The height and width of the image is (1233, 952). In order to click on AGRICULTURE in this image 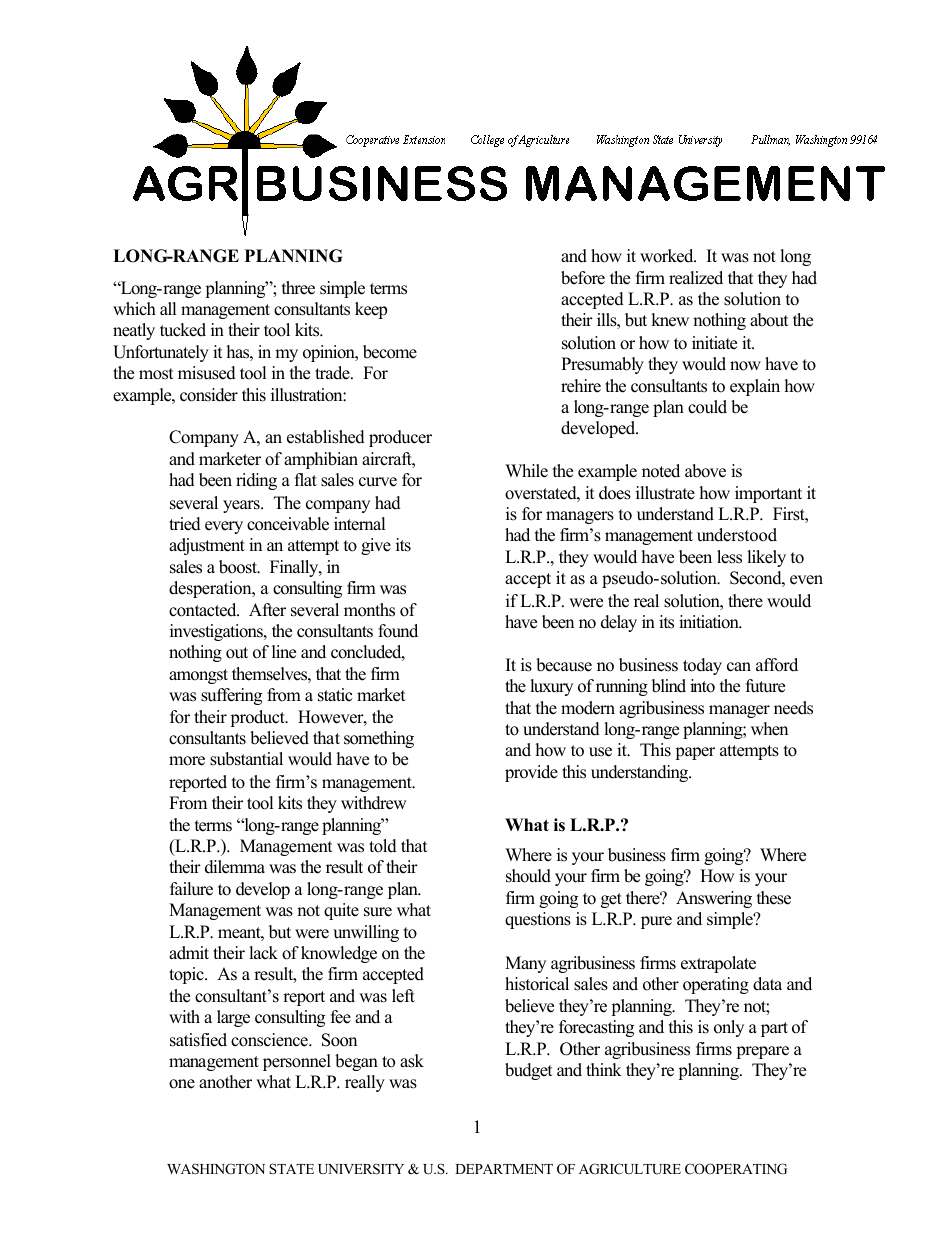, I will do `click(630, 1169)`.
